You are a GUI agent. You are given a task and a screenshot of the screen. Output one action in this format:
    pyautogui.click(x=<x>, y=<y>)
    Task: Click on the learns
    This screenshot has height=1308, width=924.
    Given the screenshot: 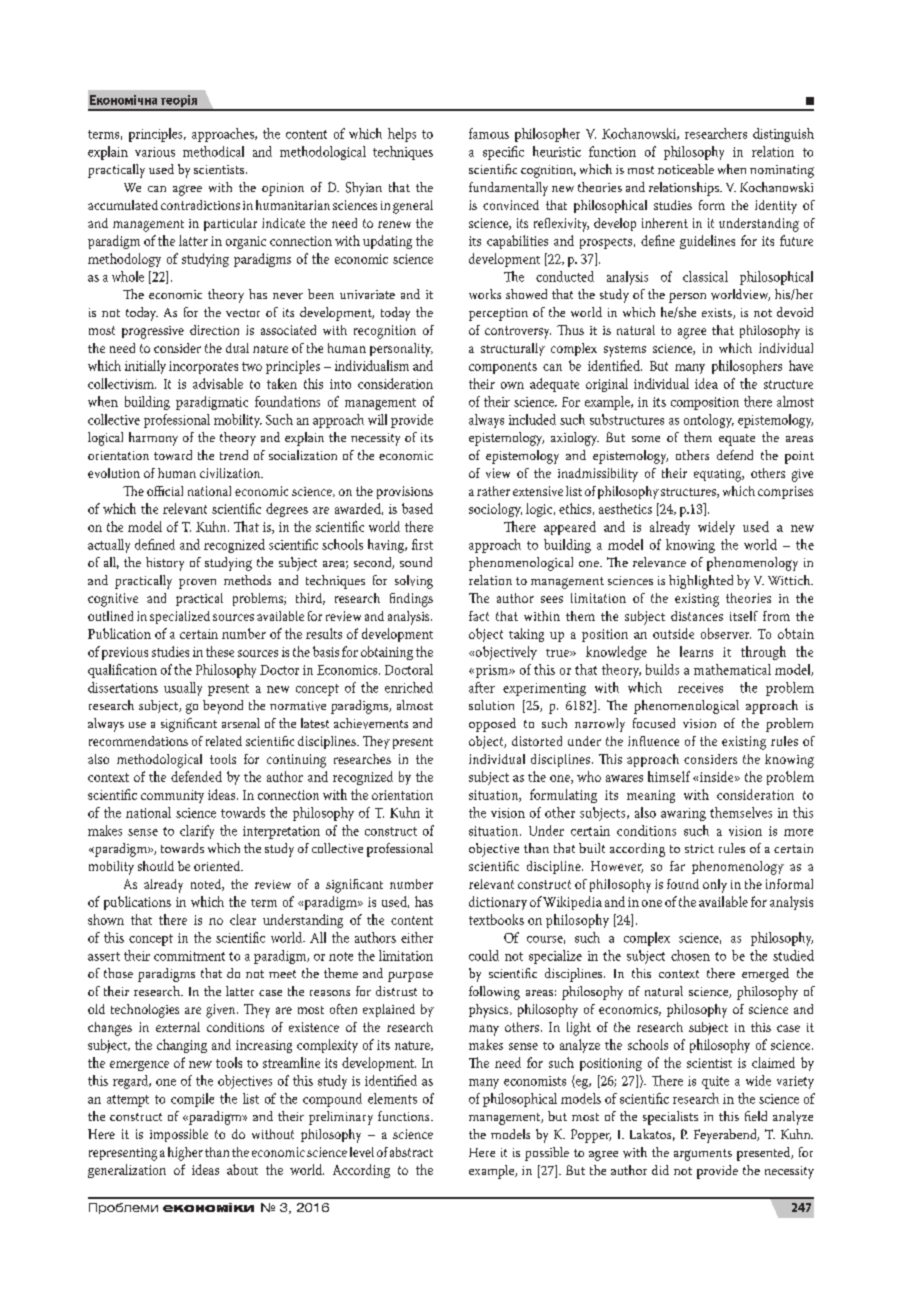 What is the action you would take?
    pyautogui.click(x=696, y=651)
